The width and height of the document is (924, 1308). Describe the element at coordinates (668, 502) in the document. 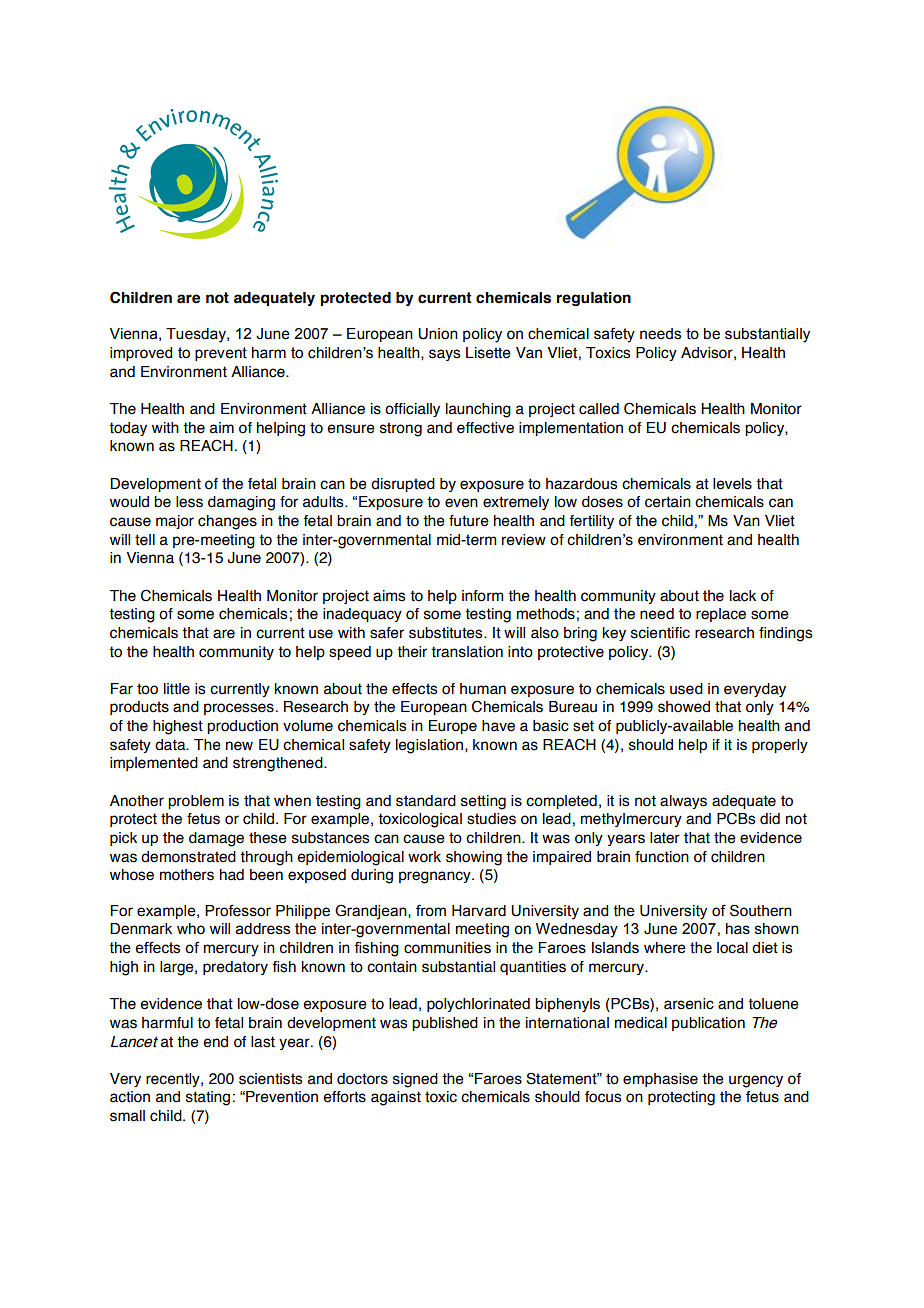

I see `certain` at that location.
